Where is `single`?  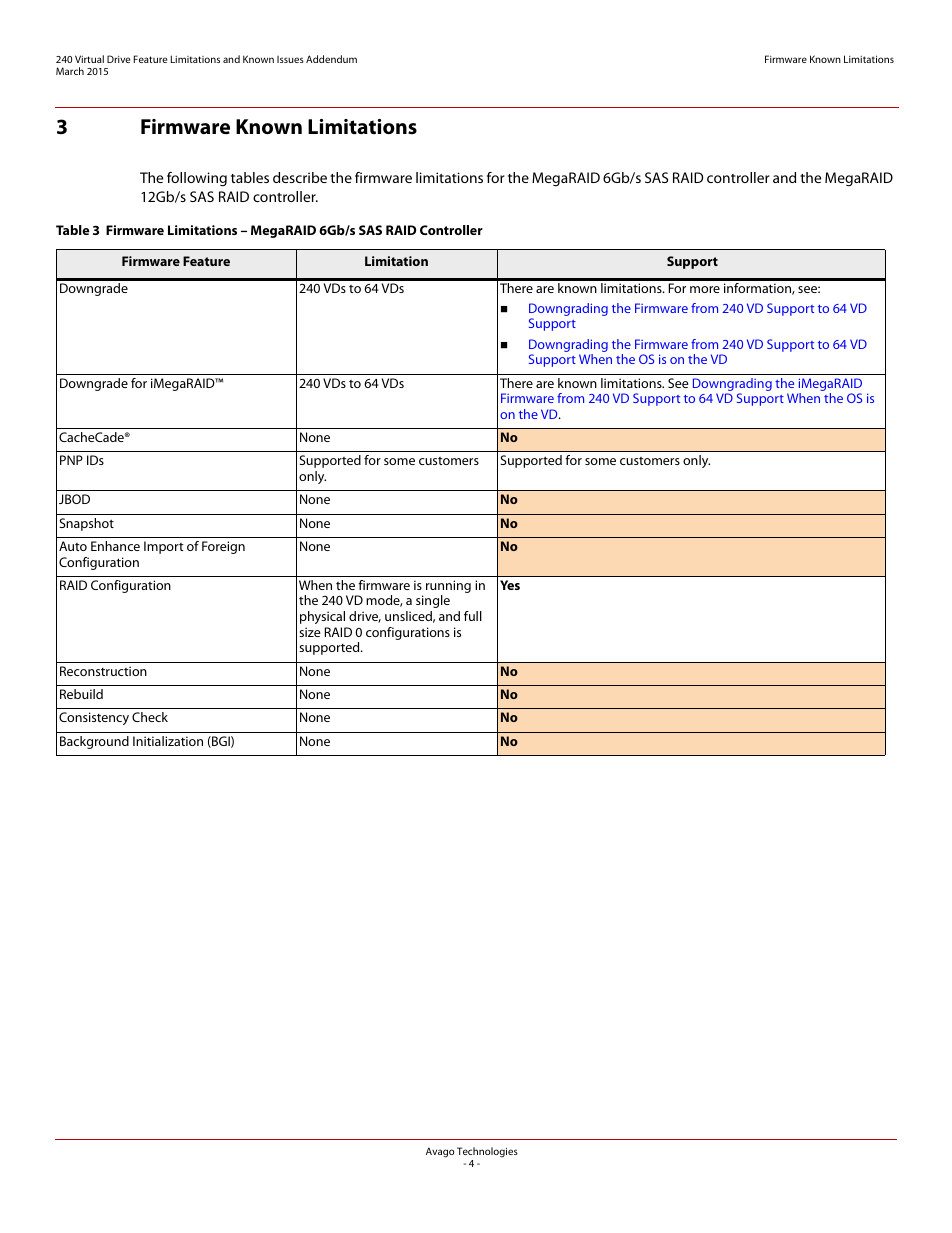
single is located at coordinates (433, 601).
